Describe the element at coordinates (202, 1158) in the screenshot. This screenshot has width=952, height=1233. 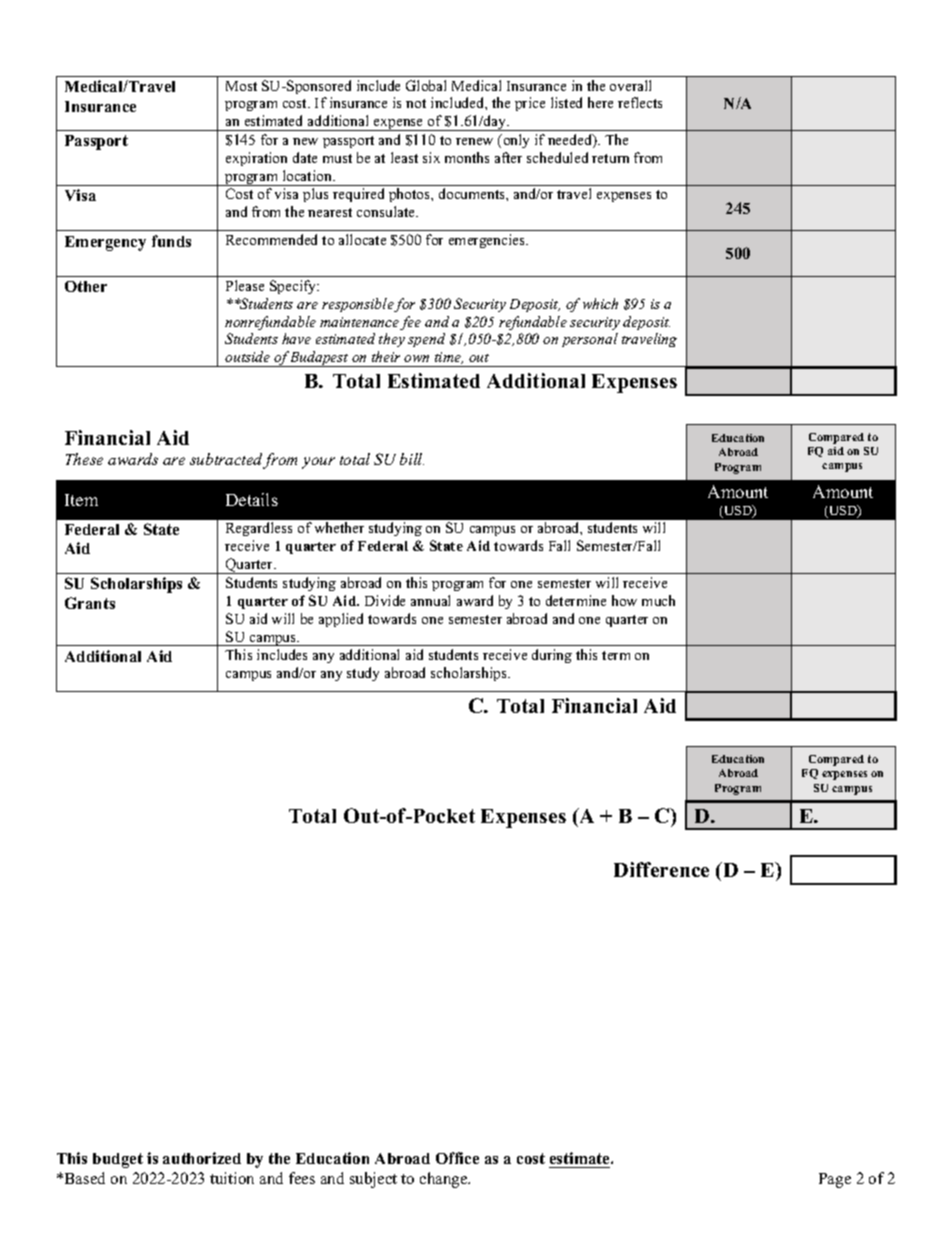
I see `authorized` at that location.
